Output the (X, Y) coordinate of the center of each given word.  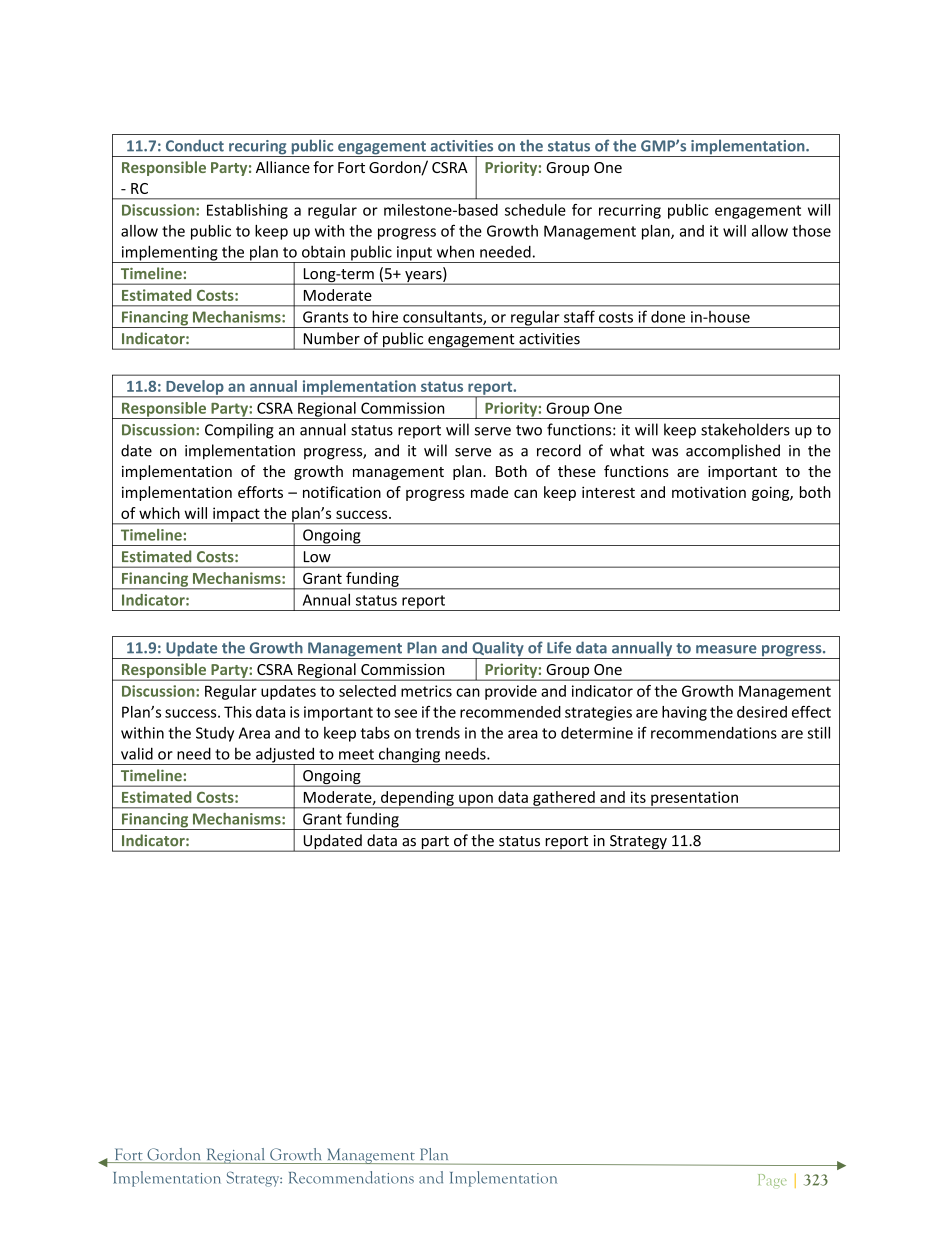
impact (236, 515)
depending (417, 799)
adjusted (285, 756)
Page (772, 1181)
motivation (709, 492)
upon (476, 801)
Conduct (195, 145)
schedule (535, 210)
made (489, 492)
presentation (694, 799)
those (811, 231)
